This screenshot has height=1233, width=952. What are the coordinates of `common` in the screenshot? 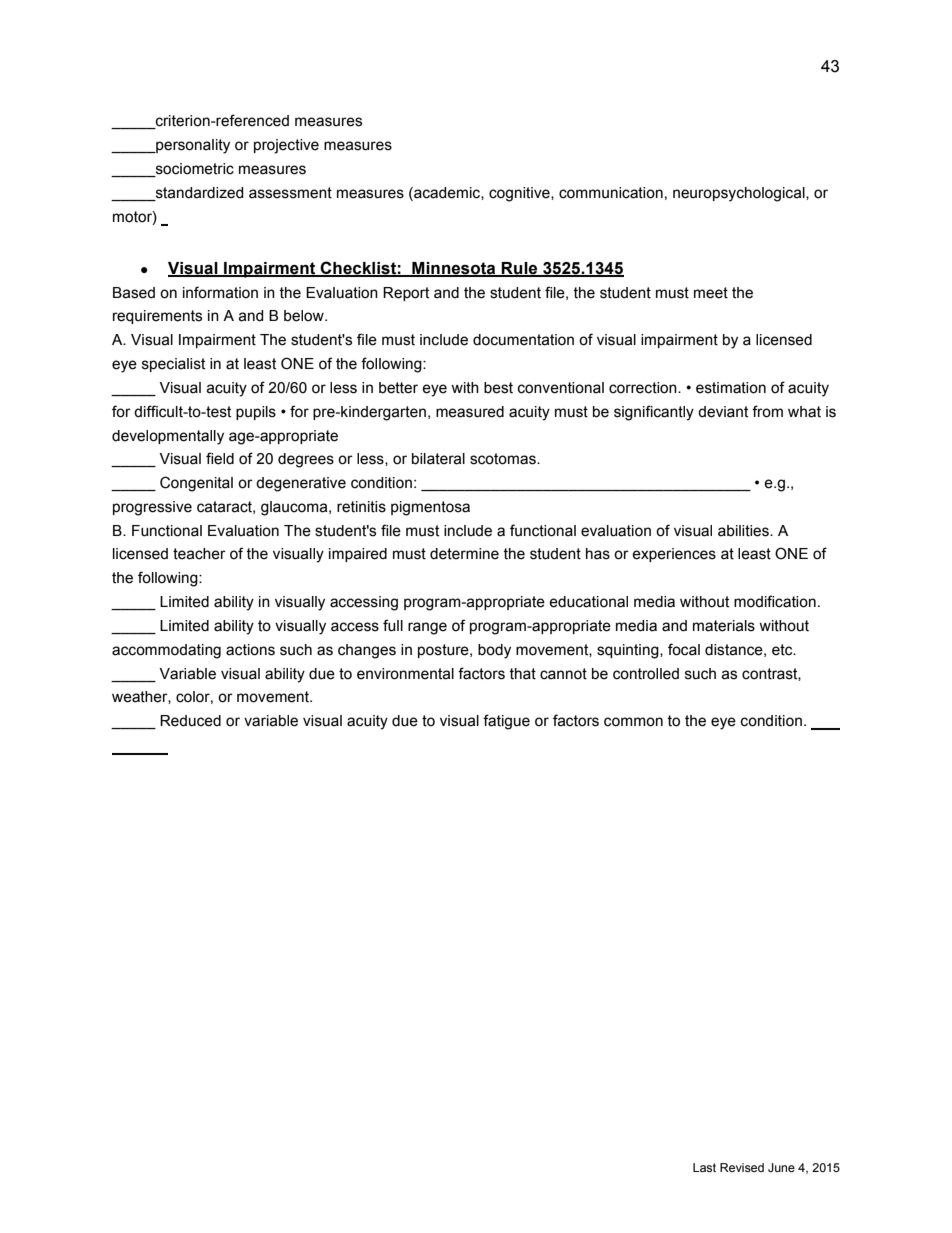 It's located at (633, 722).
